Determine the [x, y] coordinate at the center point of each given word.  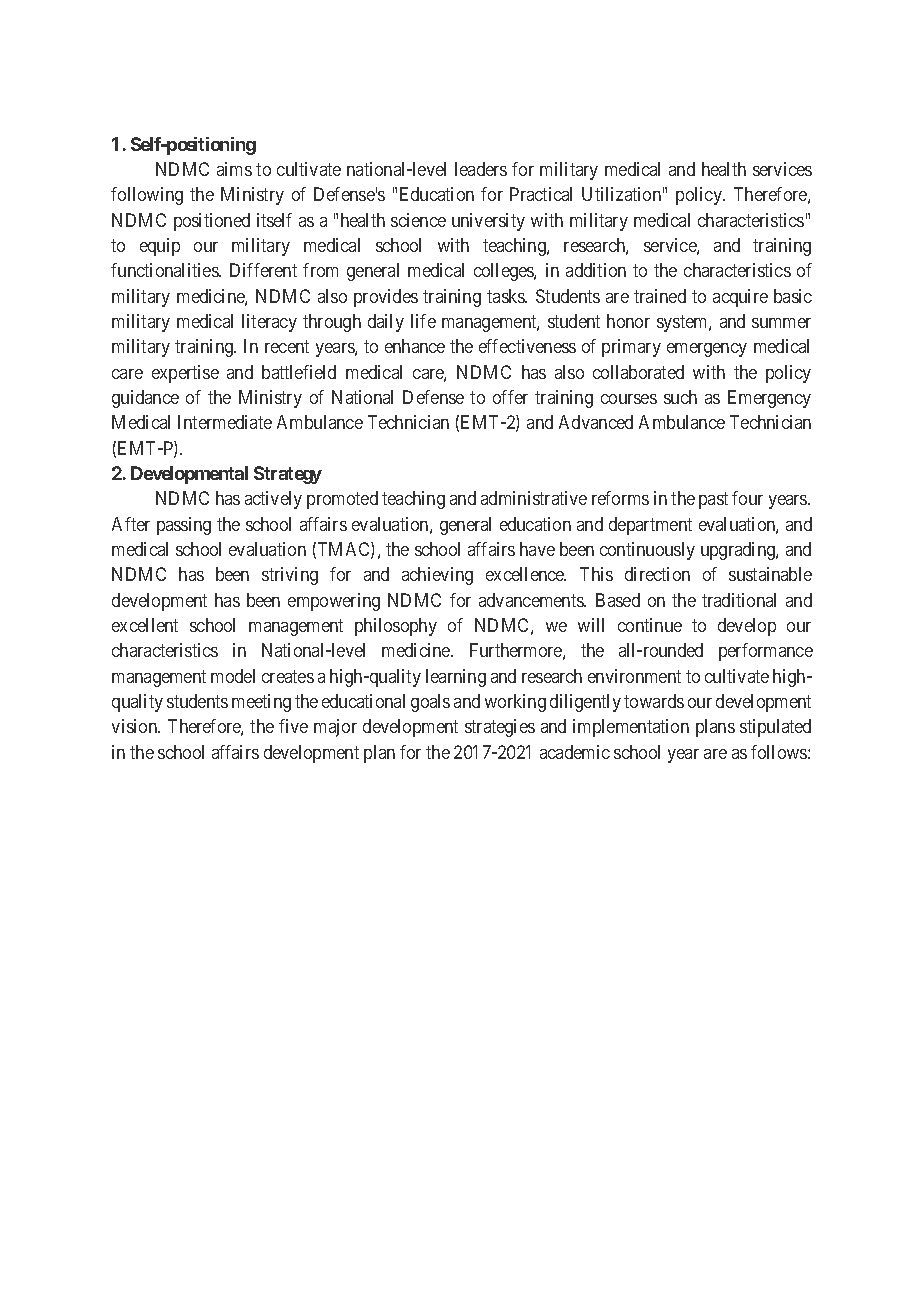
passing [184, 526]
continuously [647, 551]
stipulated [775, 728]
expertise [185, 374]
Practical [541, 194]
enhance [415, 346]
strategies [500, 728]
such [680, 397]
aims [234, 169]
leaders [481, 169]
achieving [437, 576]
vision [136, 726]
